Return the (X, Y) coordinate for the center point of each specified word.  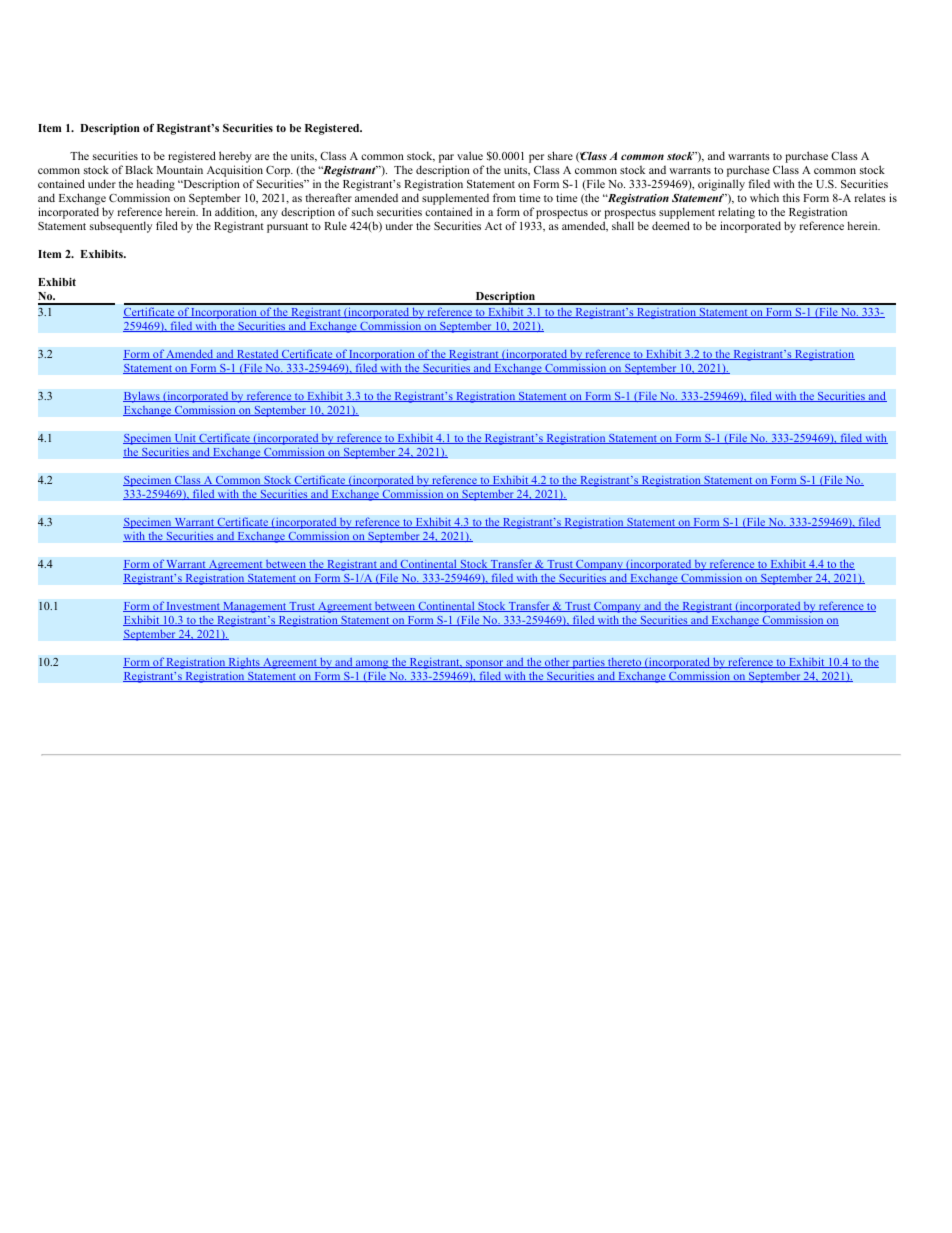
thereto (625, 663)
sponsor (485, 666)
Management (255, 607)
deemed (671, 225)
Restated (258, 354)
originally (721, 185)
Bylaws (142, 397)
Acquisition (235, 171)
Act (493, 226)
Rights (244, 664)
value (470, 155)
